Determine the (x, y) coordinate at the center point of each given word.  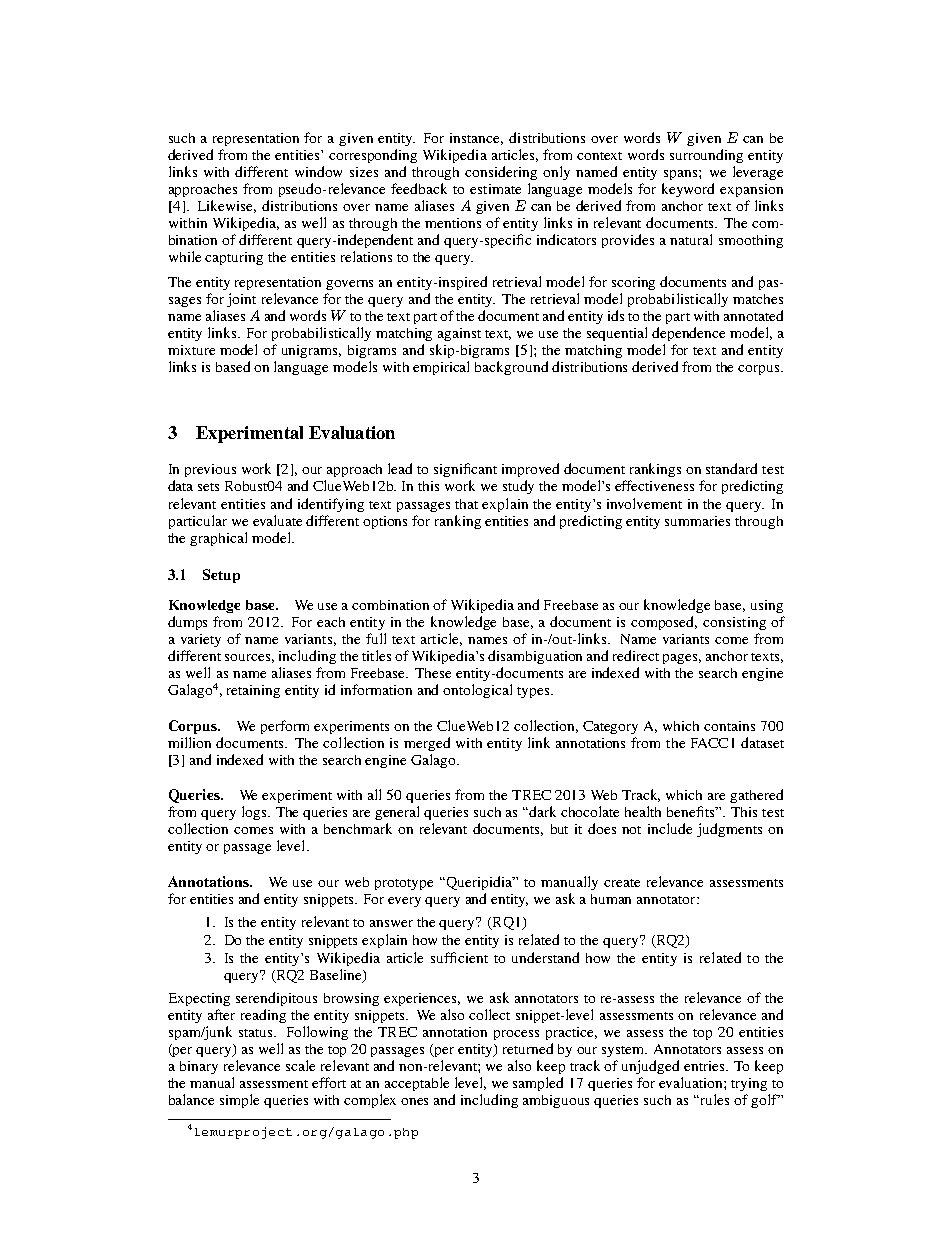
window (318, 171)
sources (247, 657)
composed (664, 623)
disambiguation (535, 657)
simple (239, 1101)
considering (501, 173)
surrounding (706, 156)
